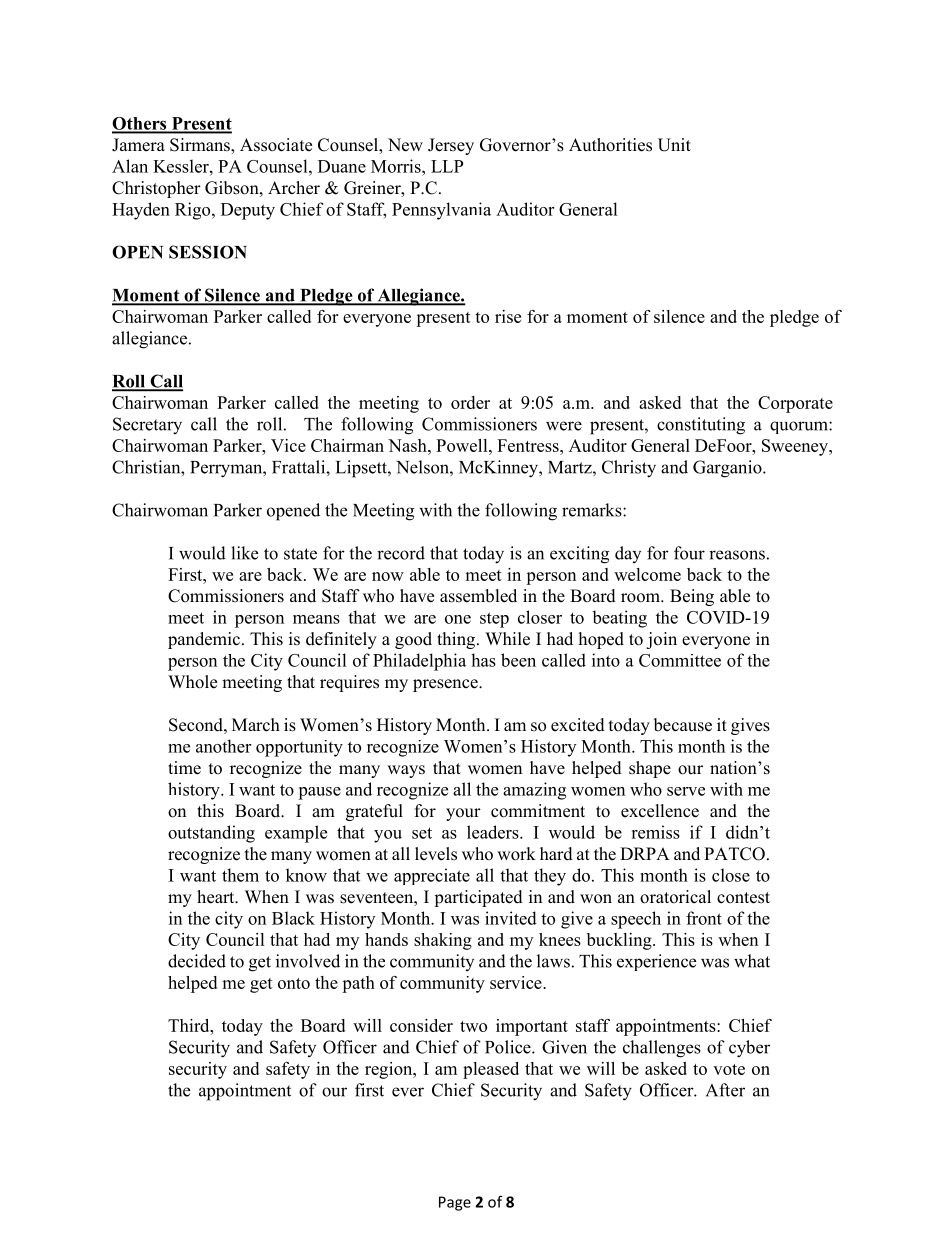  I want to click on LLP, so click(447, 166).
